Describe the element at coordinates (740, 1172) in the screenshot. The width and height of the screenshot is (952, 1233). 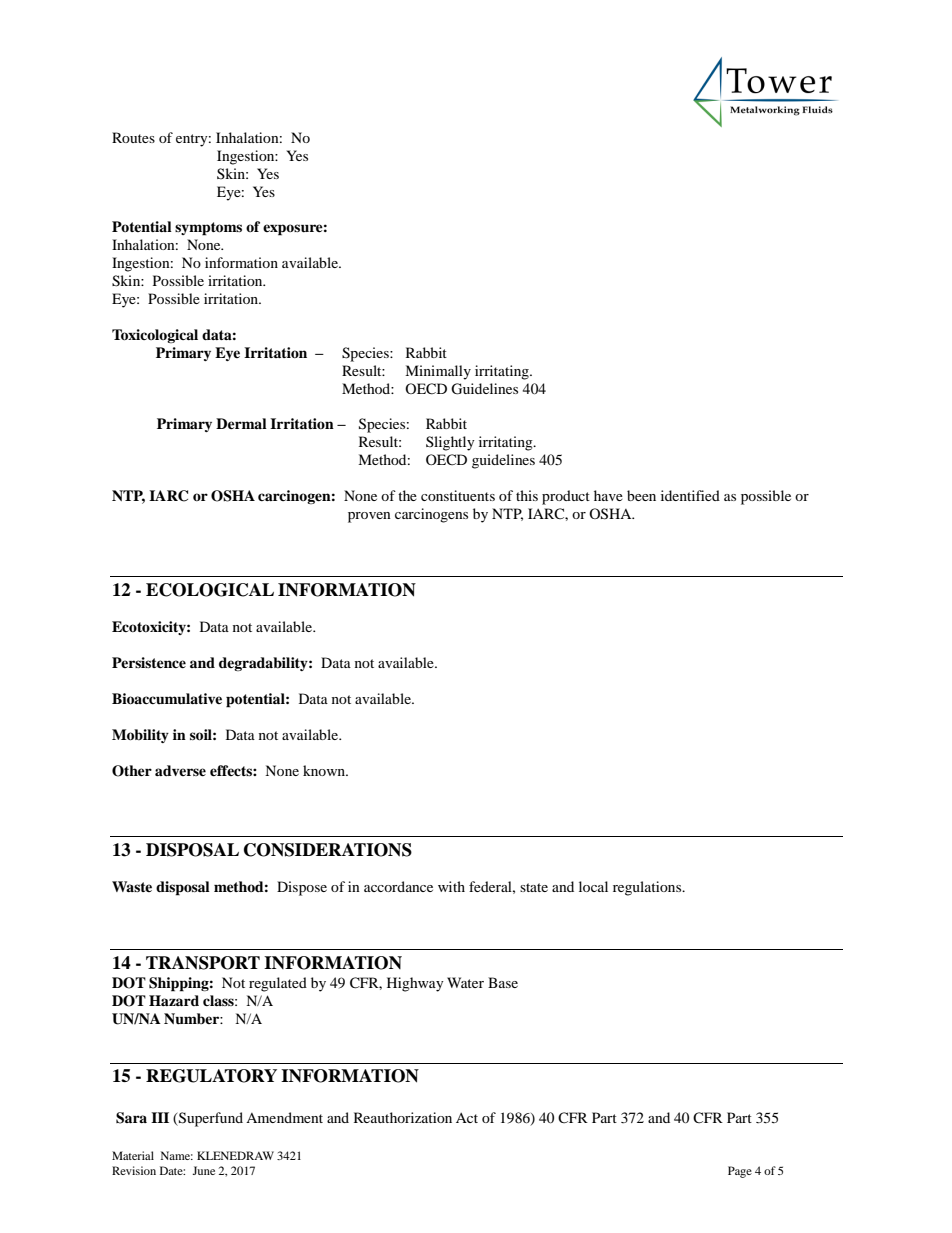
I see `Page` at that location.
